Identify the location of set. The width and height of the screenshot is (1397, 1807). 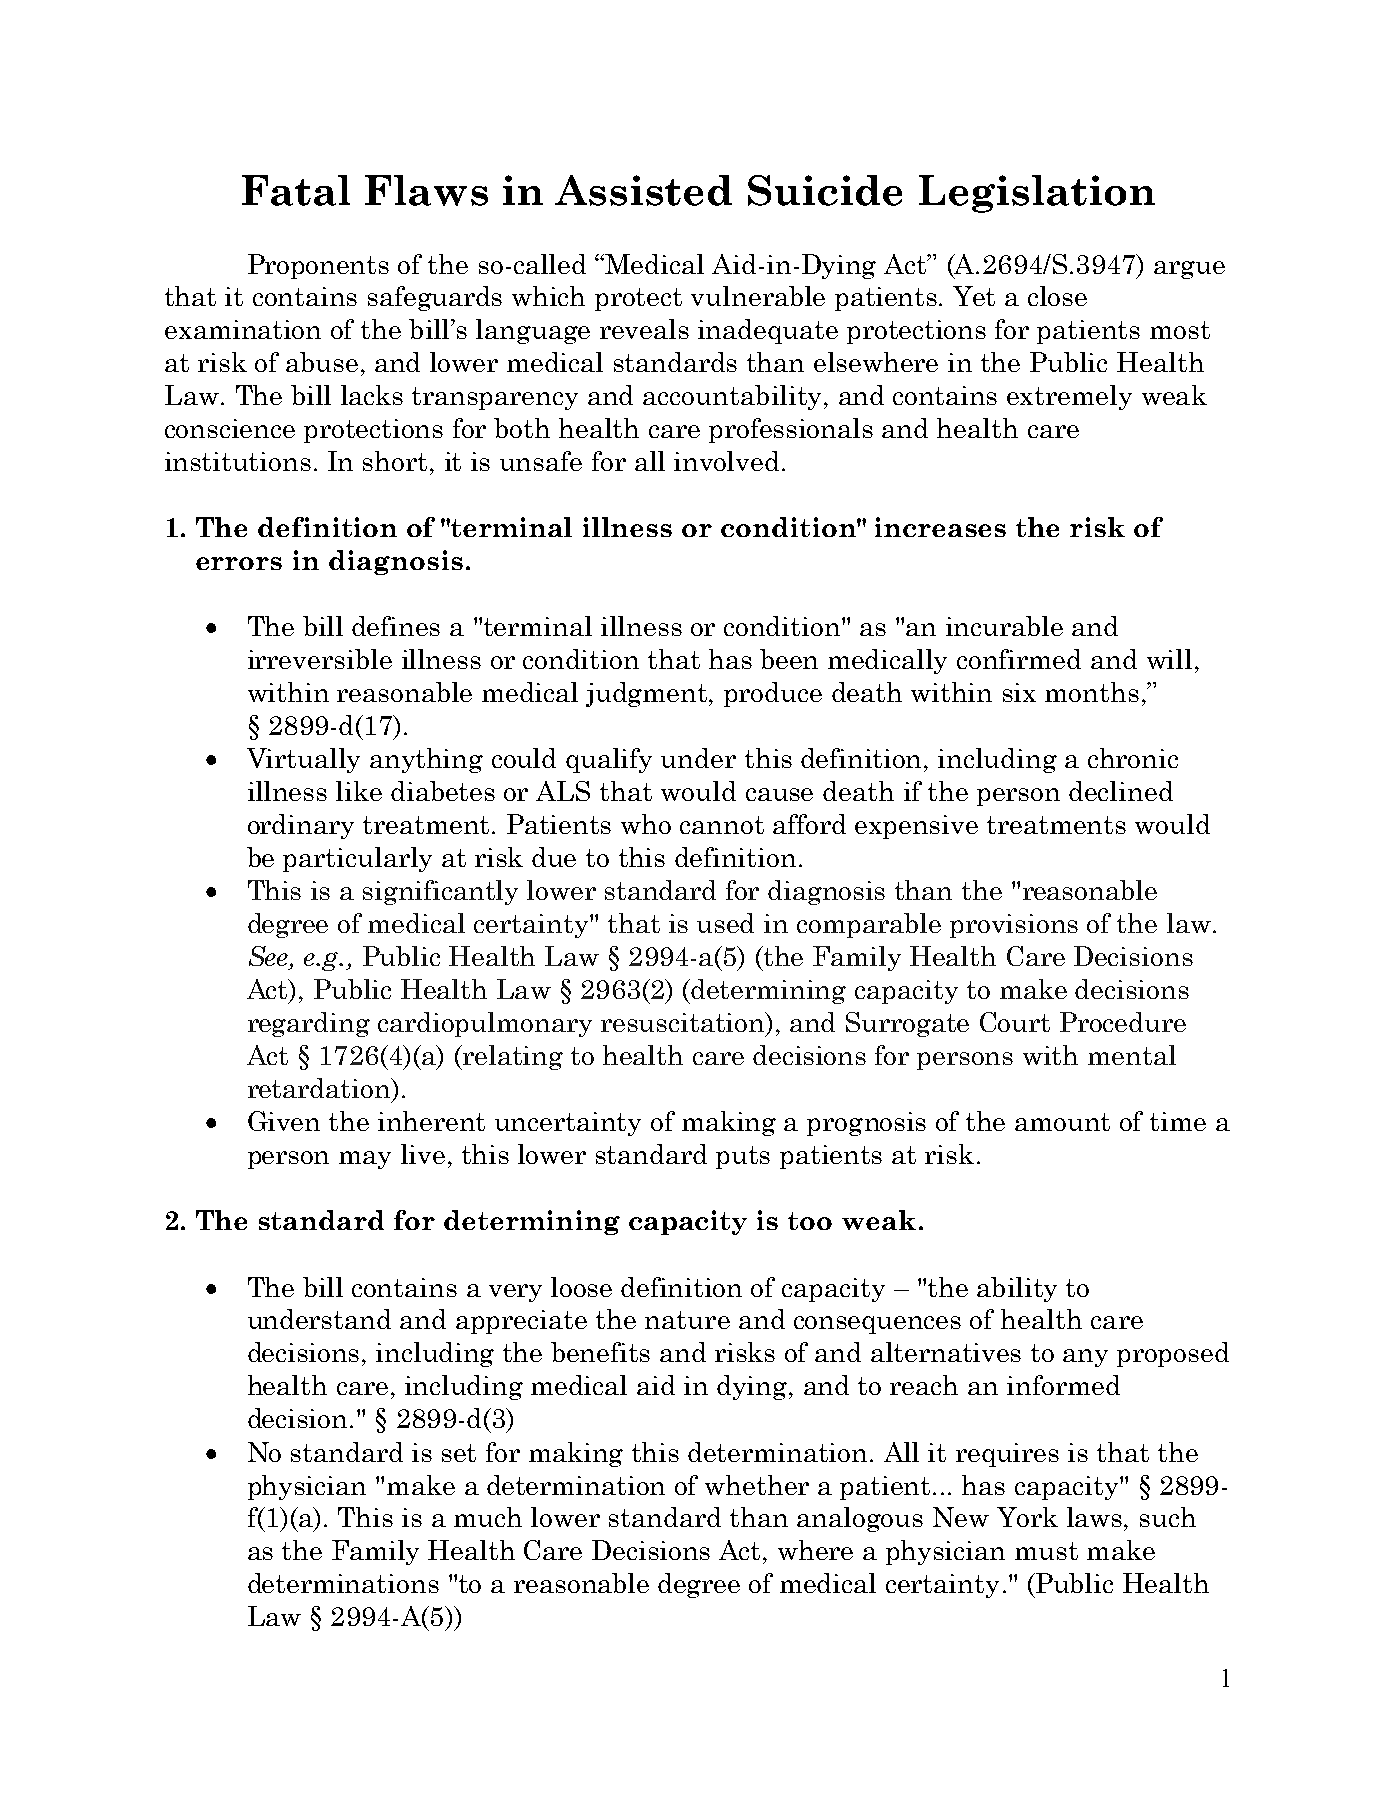
(459, 1453).
